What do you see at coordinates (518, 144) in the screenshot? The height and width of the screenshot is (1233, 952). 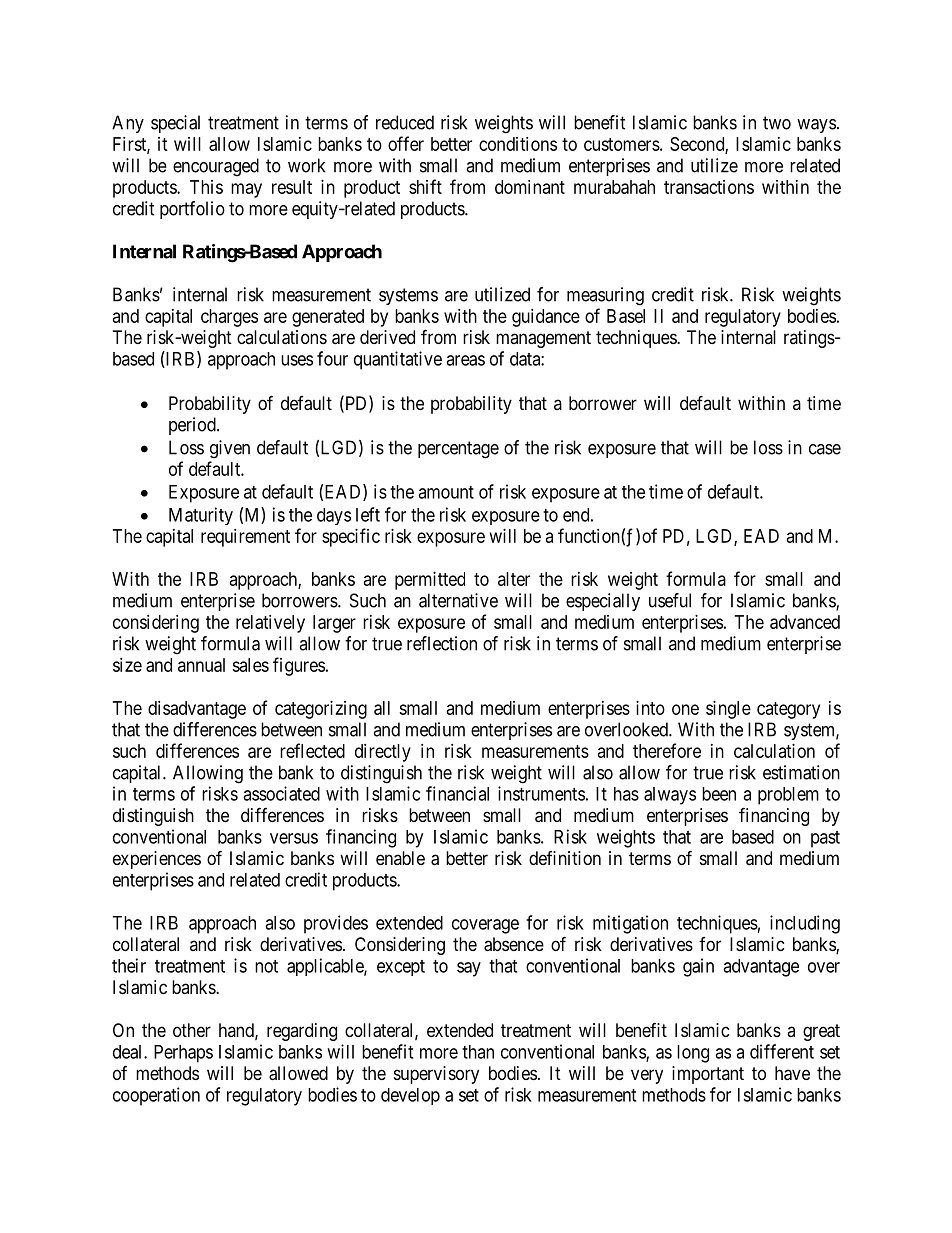 I see `conditions` at bounding box center [518, 144].
